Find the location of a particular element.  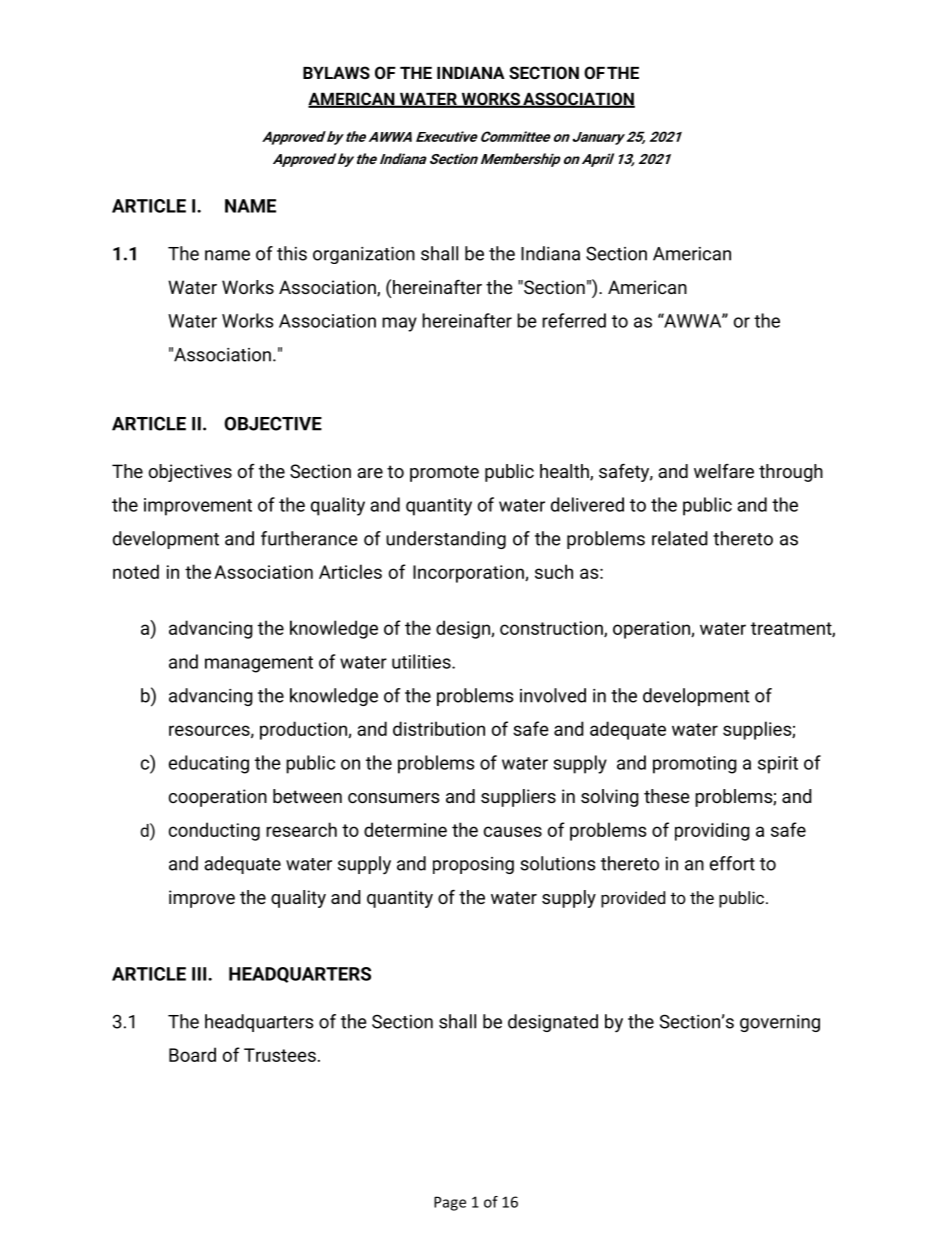

effort is located at coordinates (732, 863).
